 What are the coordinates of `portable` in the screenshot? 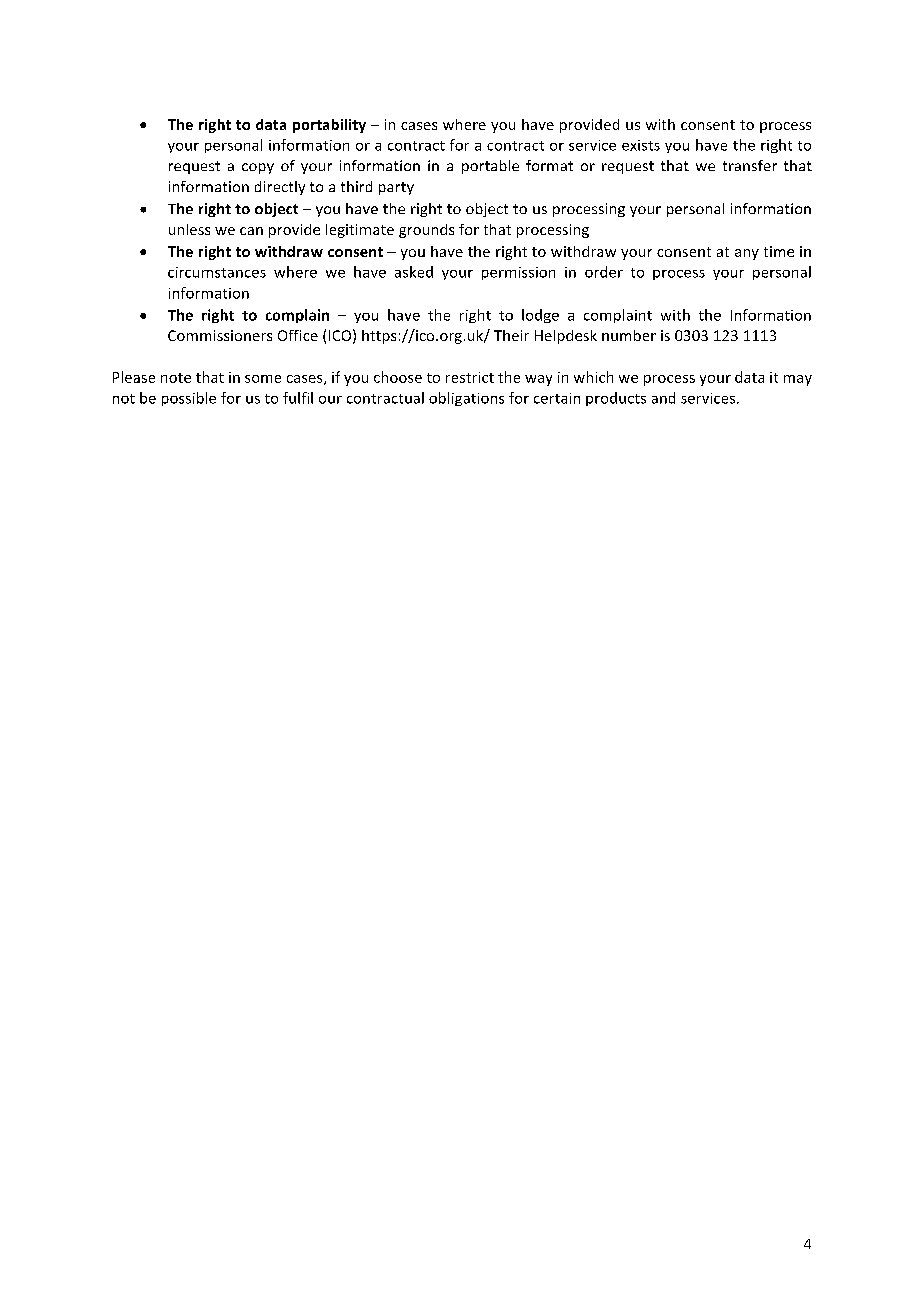 It's located at (490, 167).
